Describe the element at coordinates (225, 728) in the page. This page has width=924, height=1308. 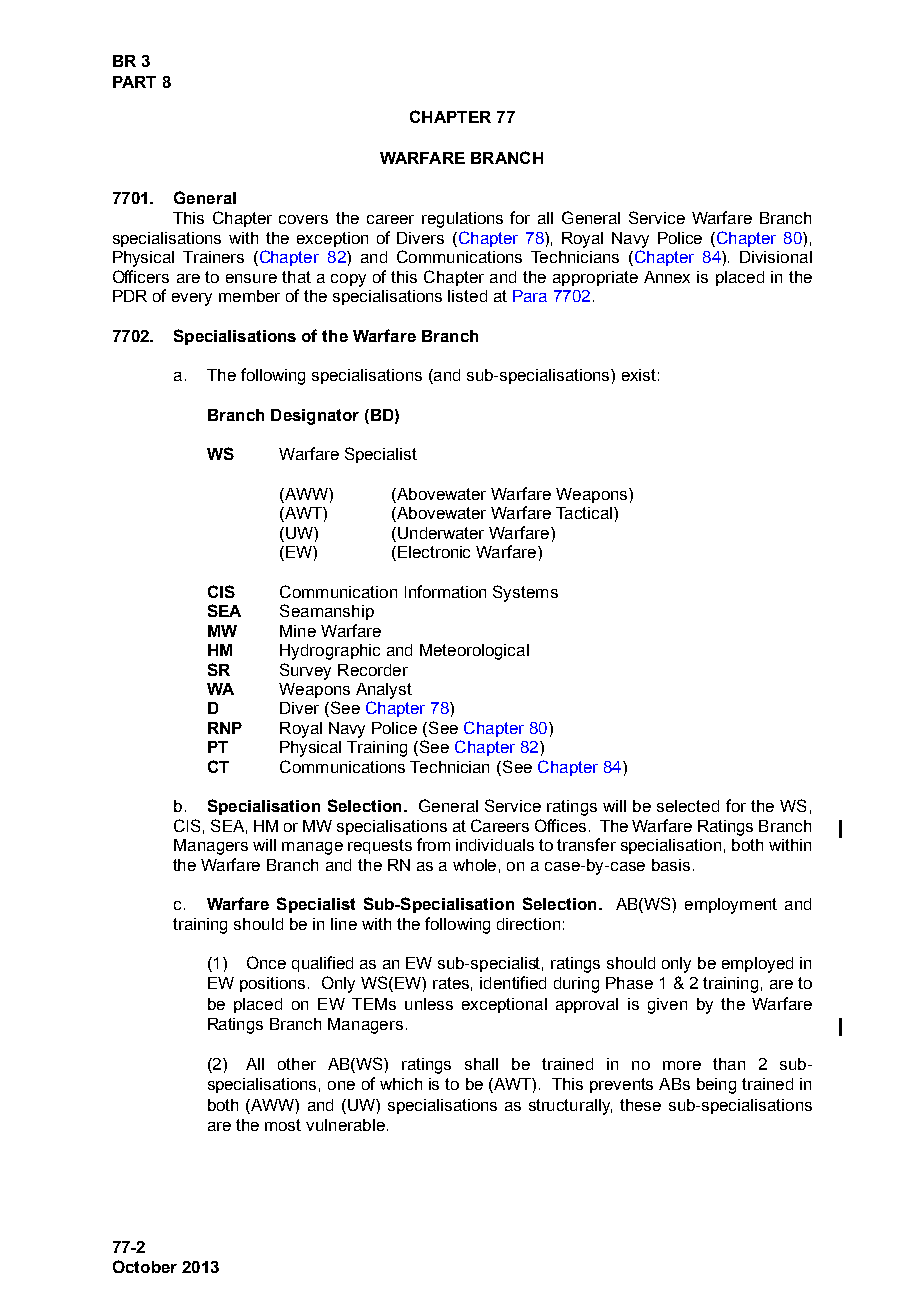
I see `RNP` at that location.
